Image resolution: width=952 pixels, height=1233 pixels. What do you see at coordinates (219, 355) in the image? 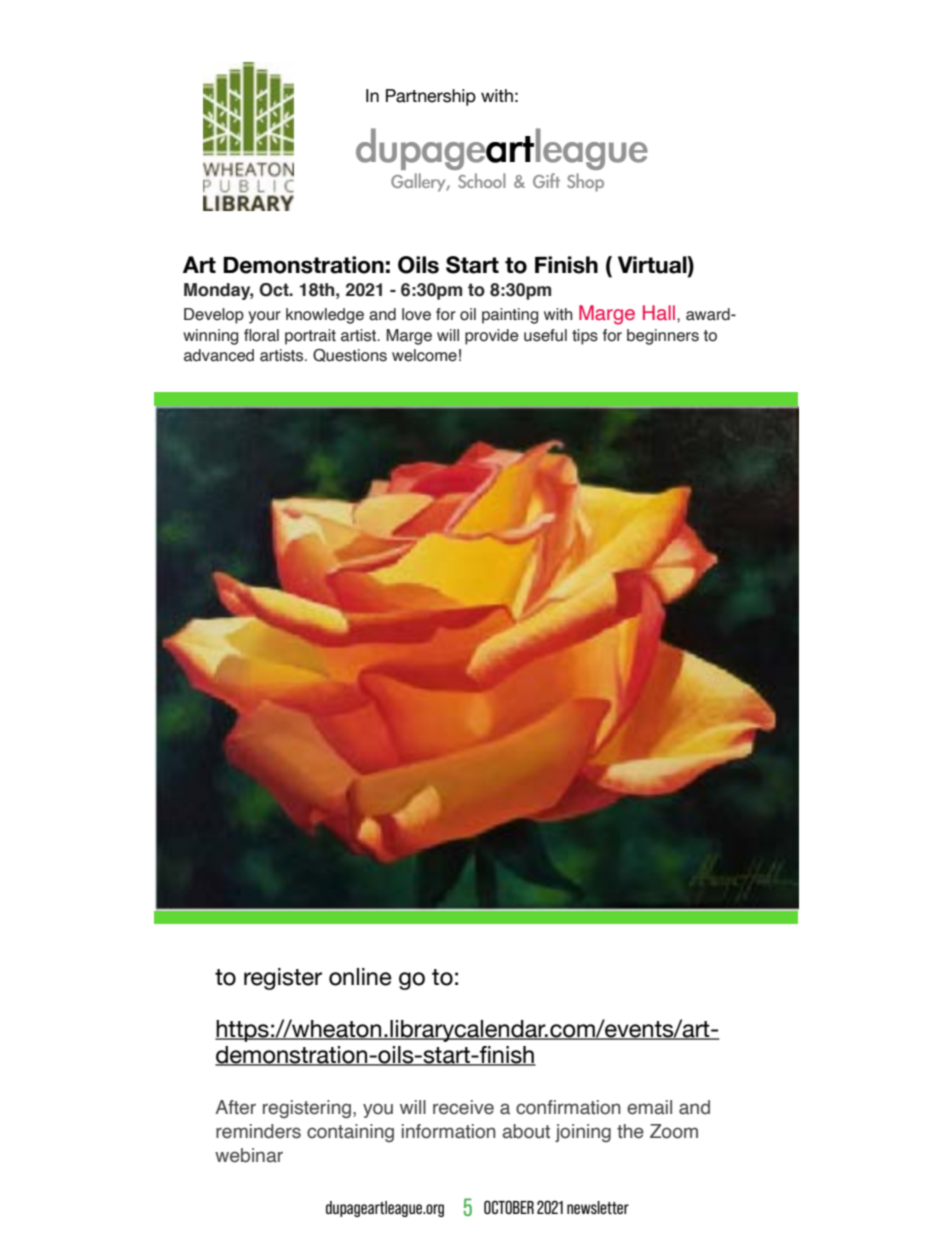
I see `advanced` at bounding box center [219, 355].
